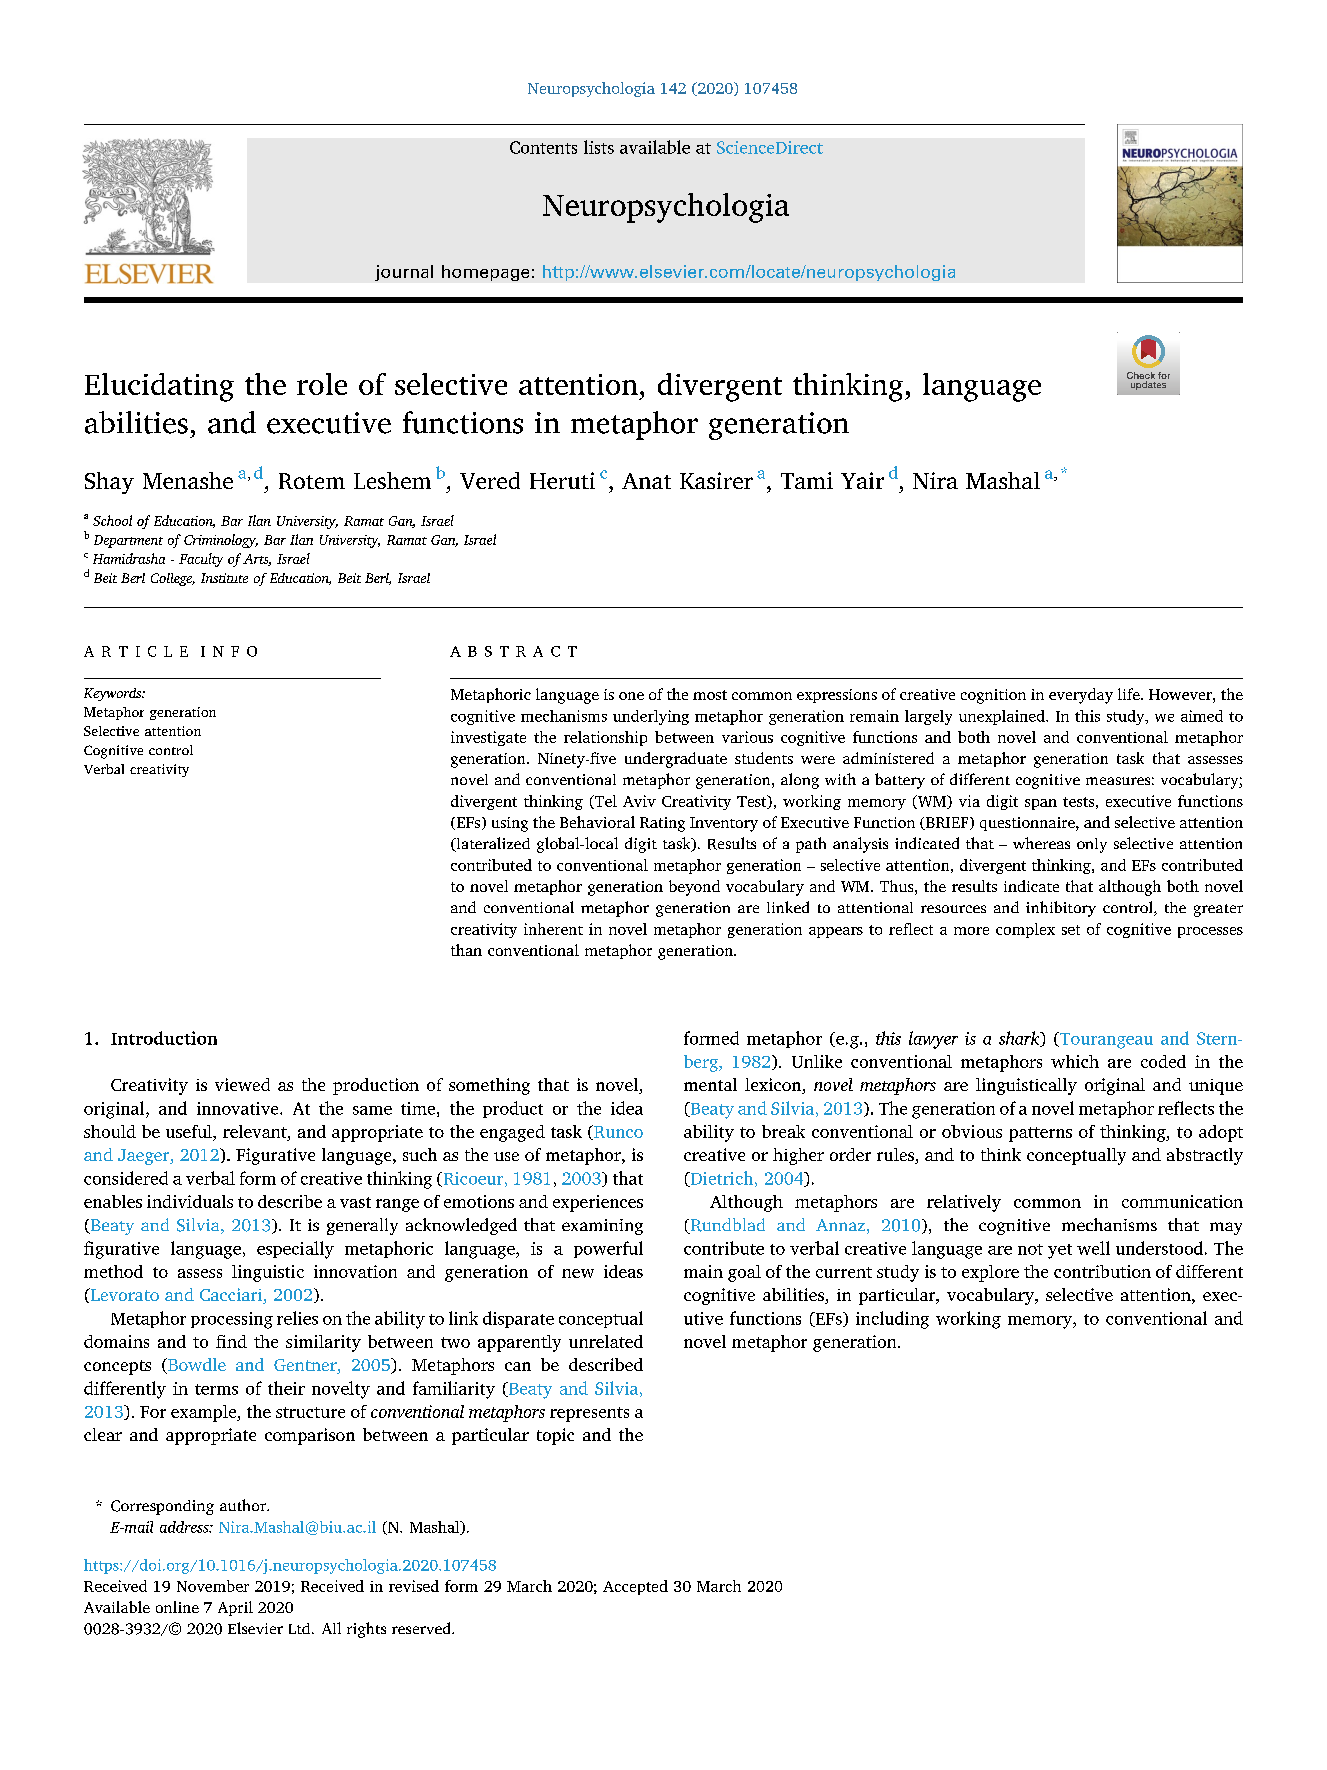 This document has width=1327, height=1770. I want to click on mental, so click(710, 1084).
